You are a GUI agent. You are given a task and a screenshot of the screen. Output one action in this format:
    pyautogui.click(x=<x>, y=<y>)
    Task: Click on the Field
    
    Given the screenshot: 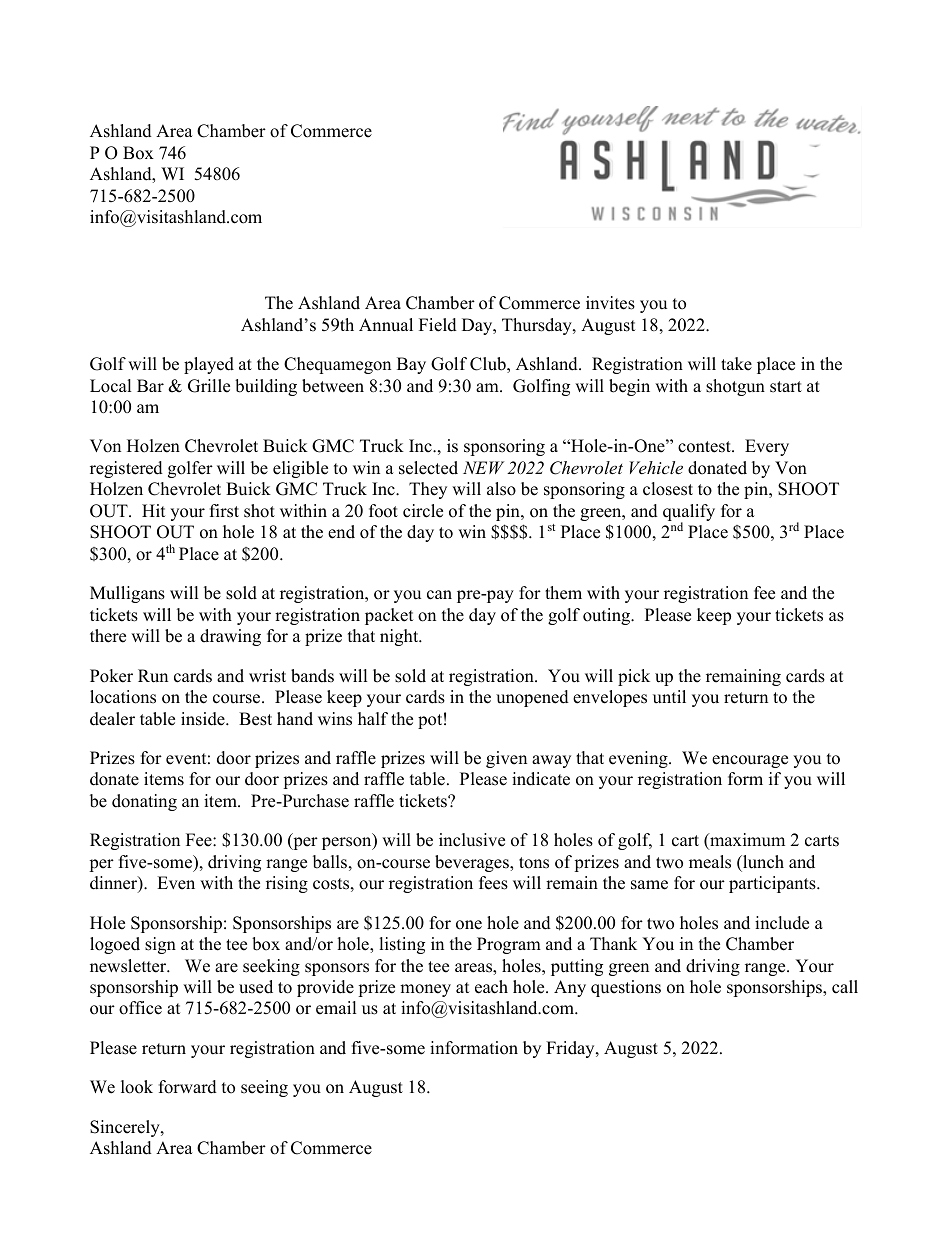 What is the action you would take?
    pyautogui.click(x=438, y=325)
